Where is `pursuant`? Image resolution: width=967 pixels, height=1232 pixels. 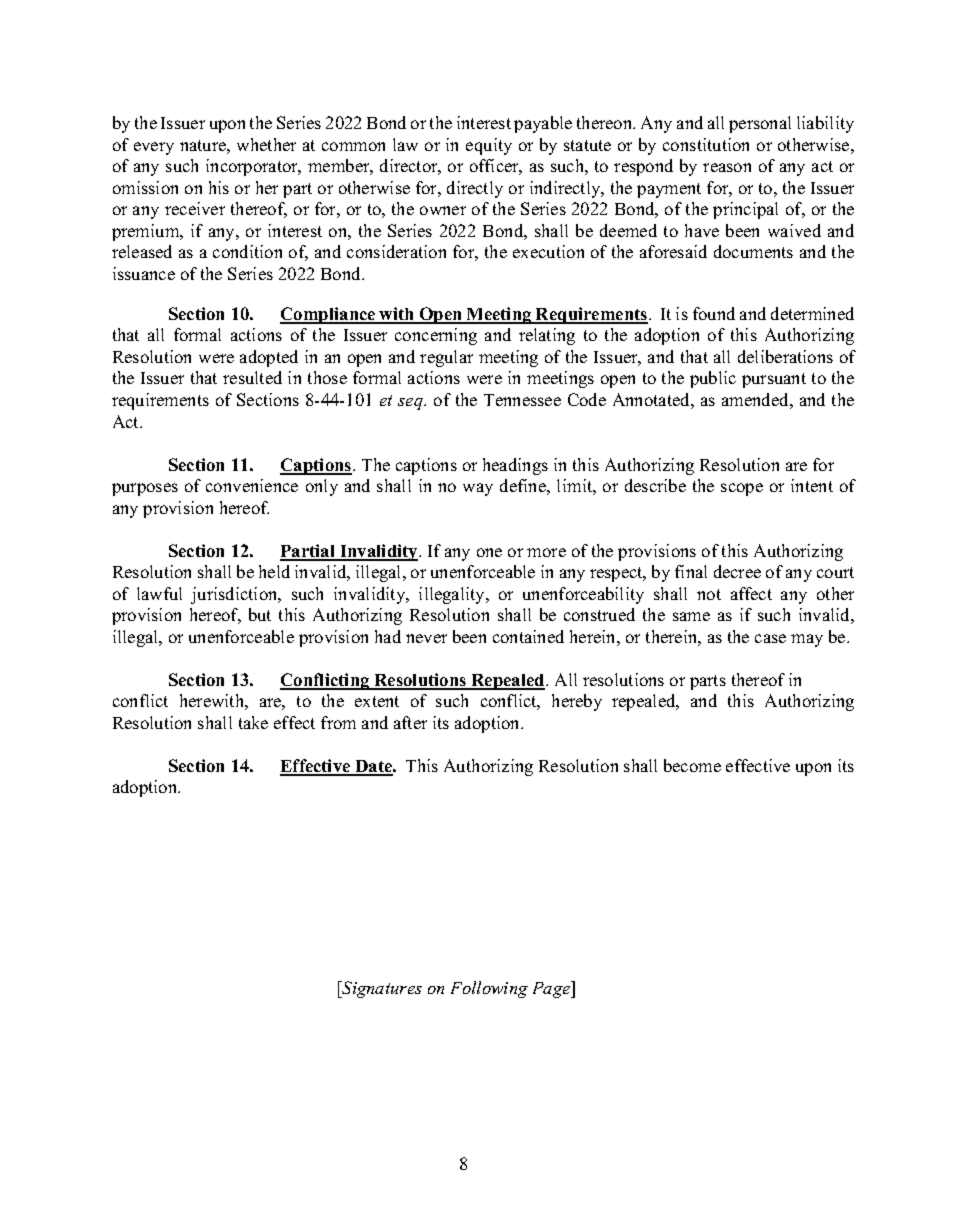
pursuant is located at coordinates (774, 380).
